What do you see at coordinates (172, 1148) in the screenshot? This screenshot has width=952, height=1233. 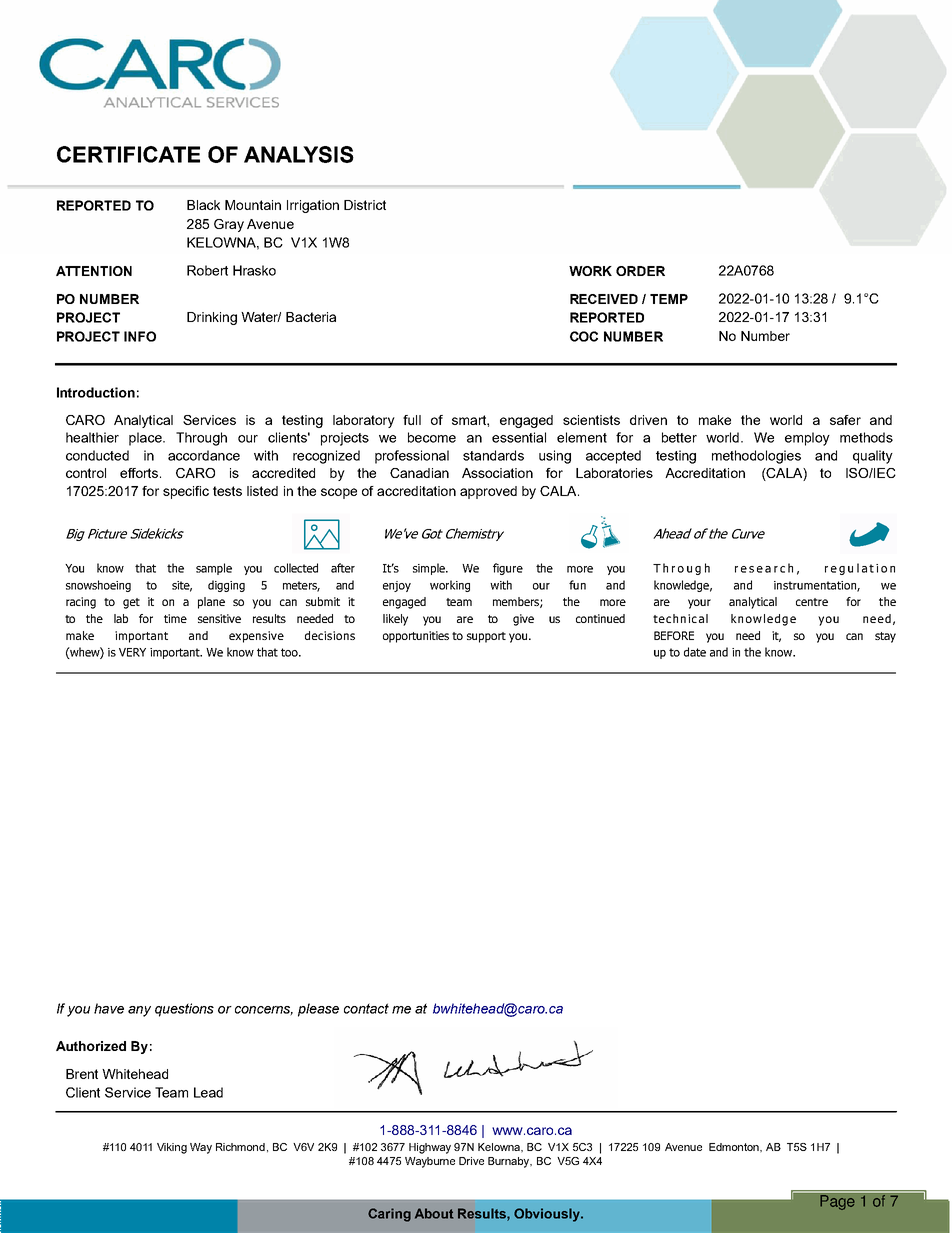 I see `Viking` at bounding box center [172, 1148].
